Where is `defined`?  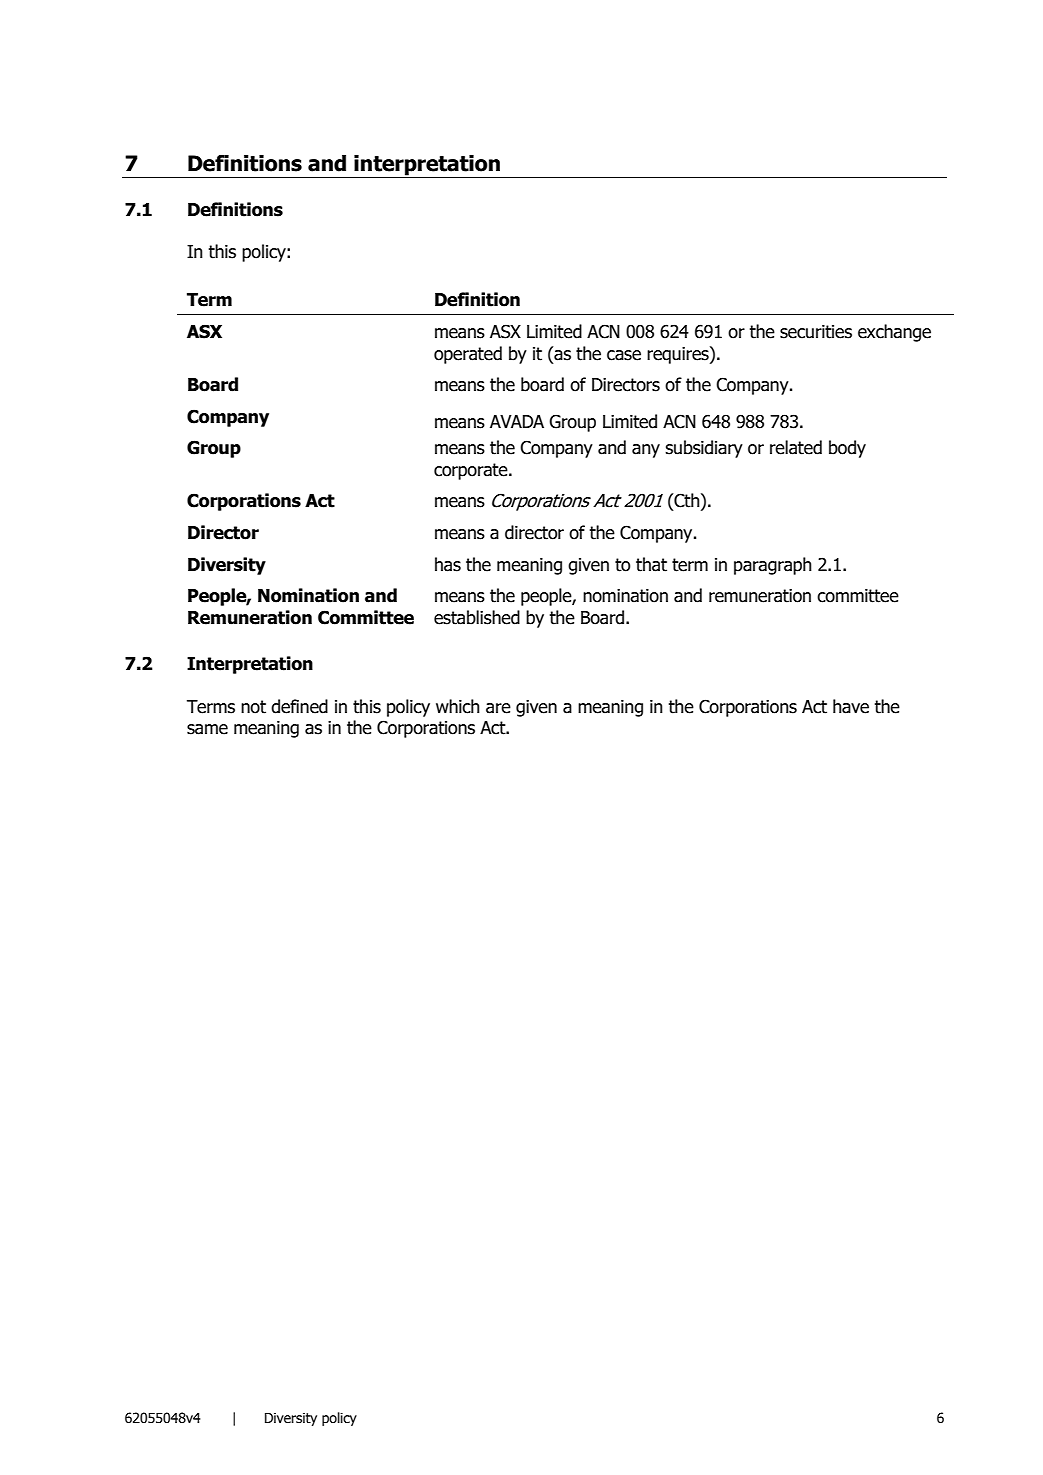
defined is located at coordinates (299, 706).
